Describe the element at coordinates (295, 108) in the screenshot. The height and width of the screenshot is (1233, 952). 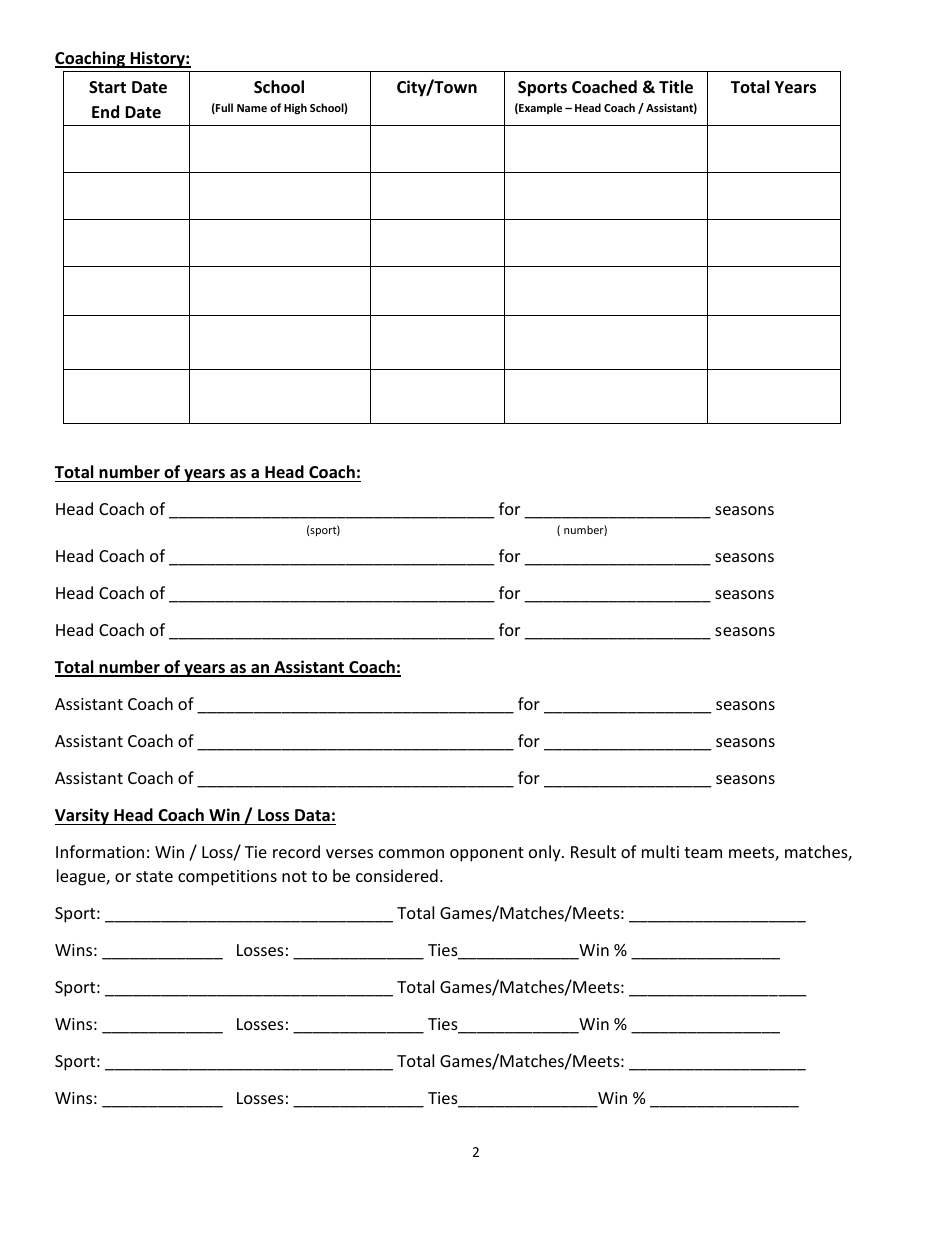
I see `High` at that location.
